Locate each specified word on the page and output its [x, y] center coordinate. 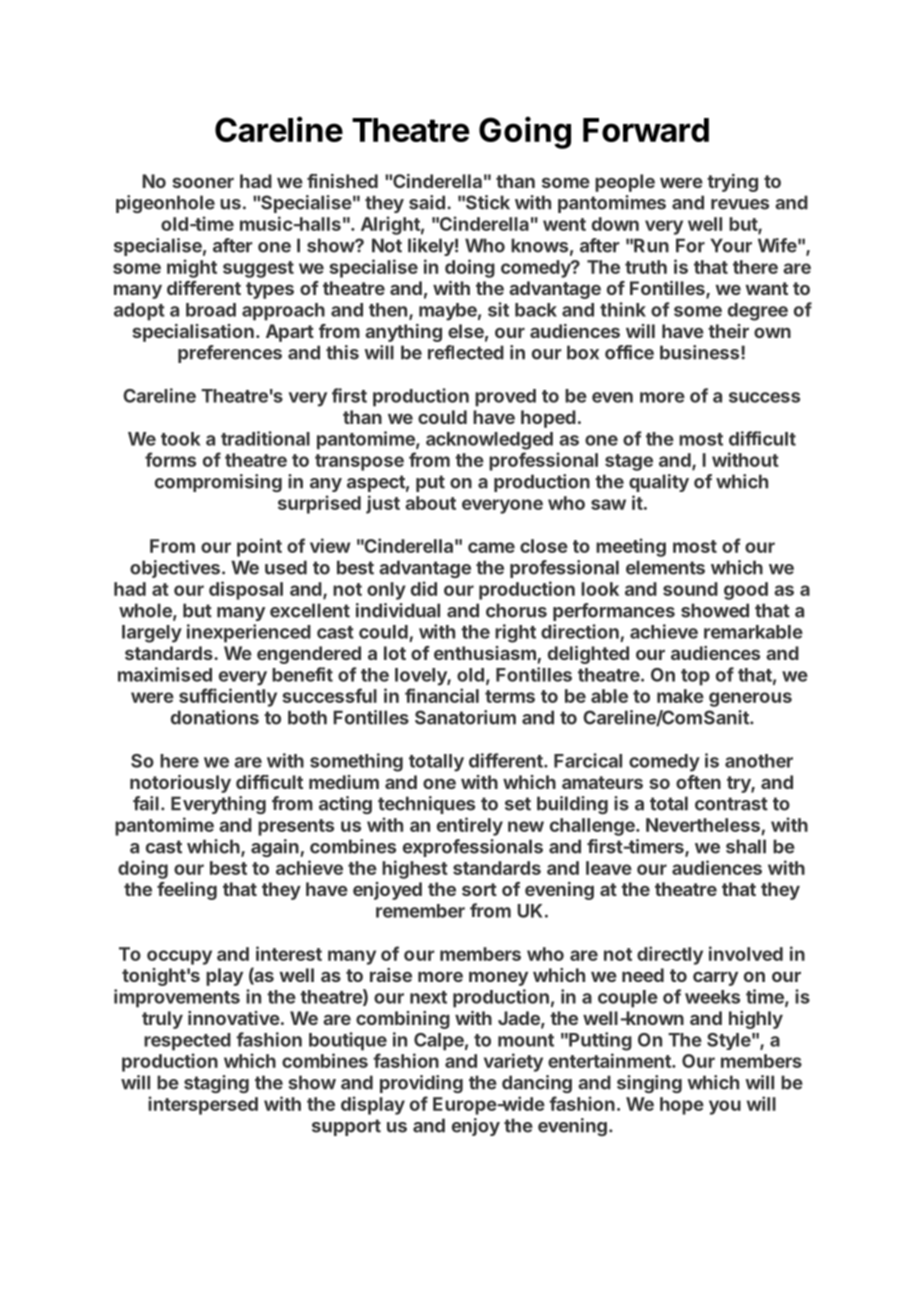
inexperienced [249, 633]
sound [690, 589]
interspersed [203, 1105]
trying [732, 183]
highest [415, 869]
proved [505, 398]
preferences [230, 354]
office [629, 352]
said [427, 202]
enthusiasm [486, 654]
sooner [203, 182]
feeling [187, 891]
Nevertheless [703, 825]
